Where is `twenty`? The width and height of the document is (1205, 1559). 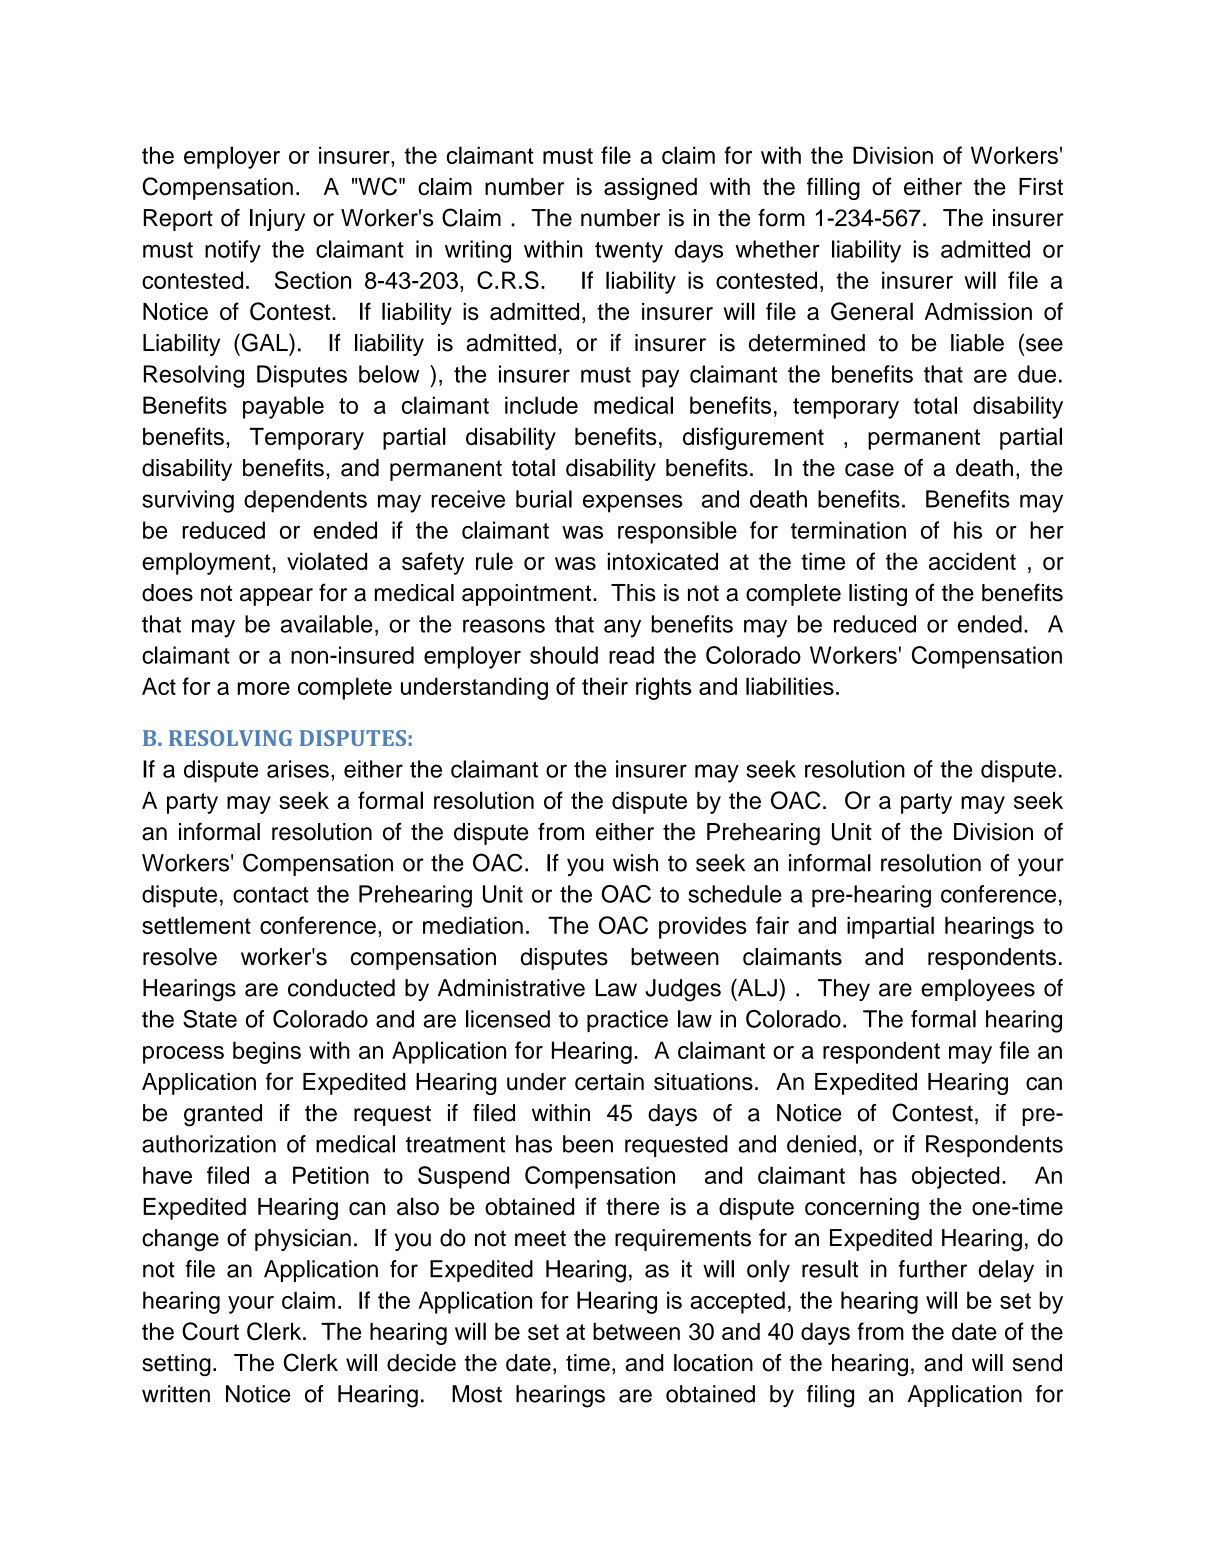
twenty is located at coordinates (629, 252).
